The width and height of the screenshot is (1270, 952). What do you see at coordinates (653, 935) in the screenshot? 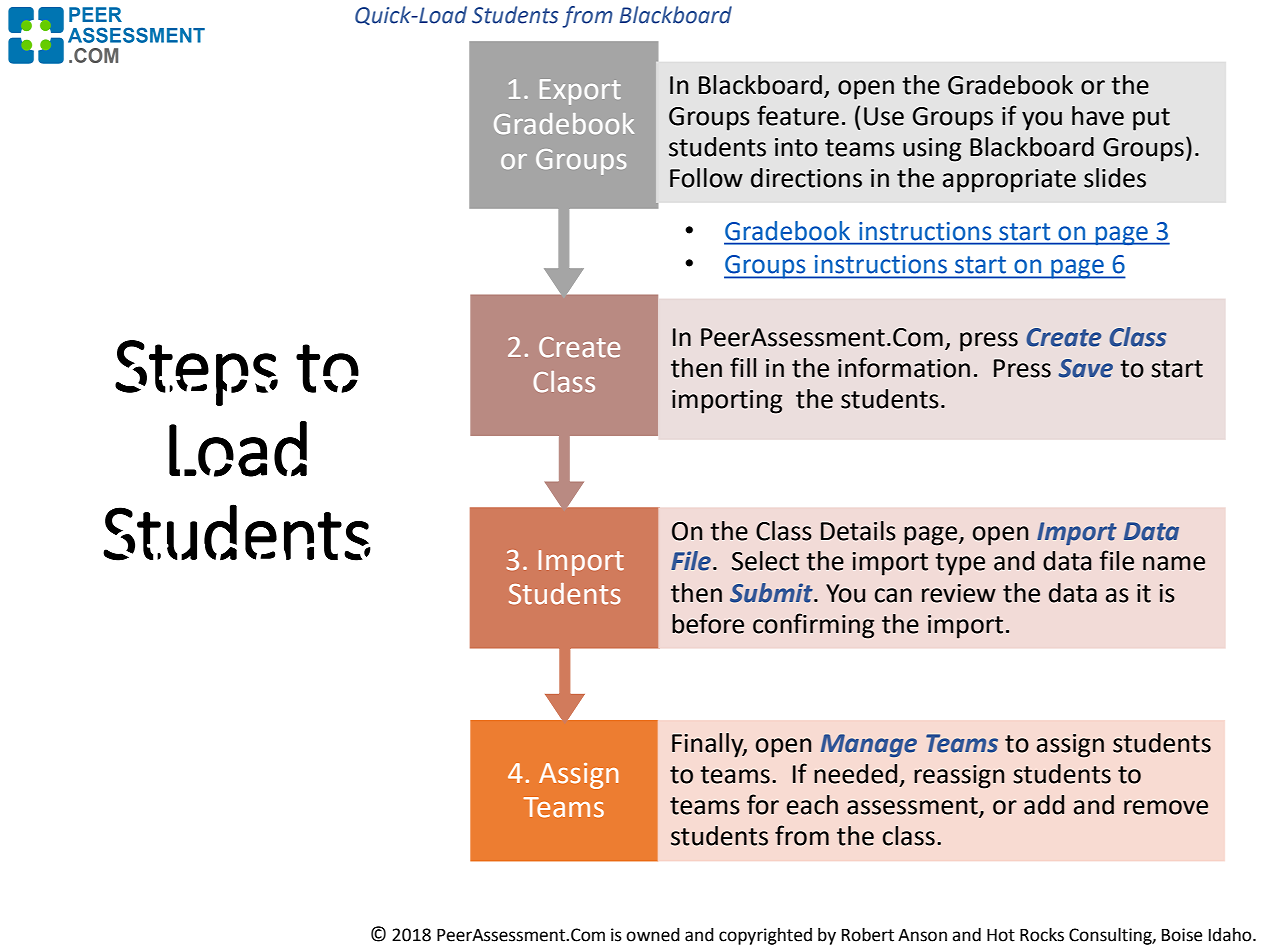
I see `owned` at bounding box center [653, 935].
